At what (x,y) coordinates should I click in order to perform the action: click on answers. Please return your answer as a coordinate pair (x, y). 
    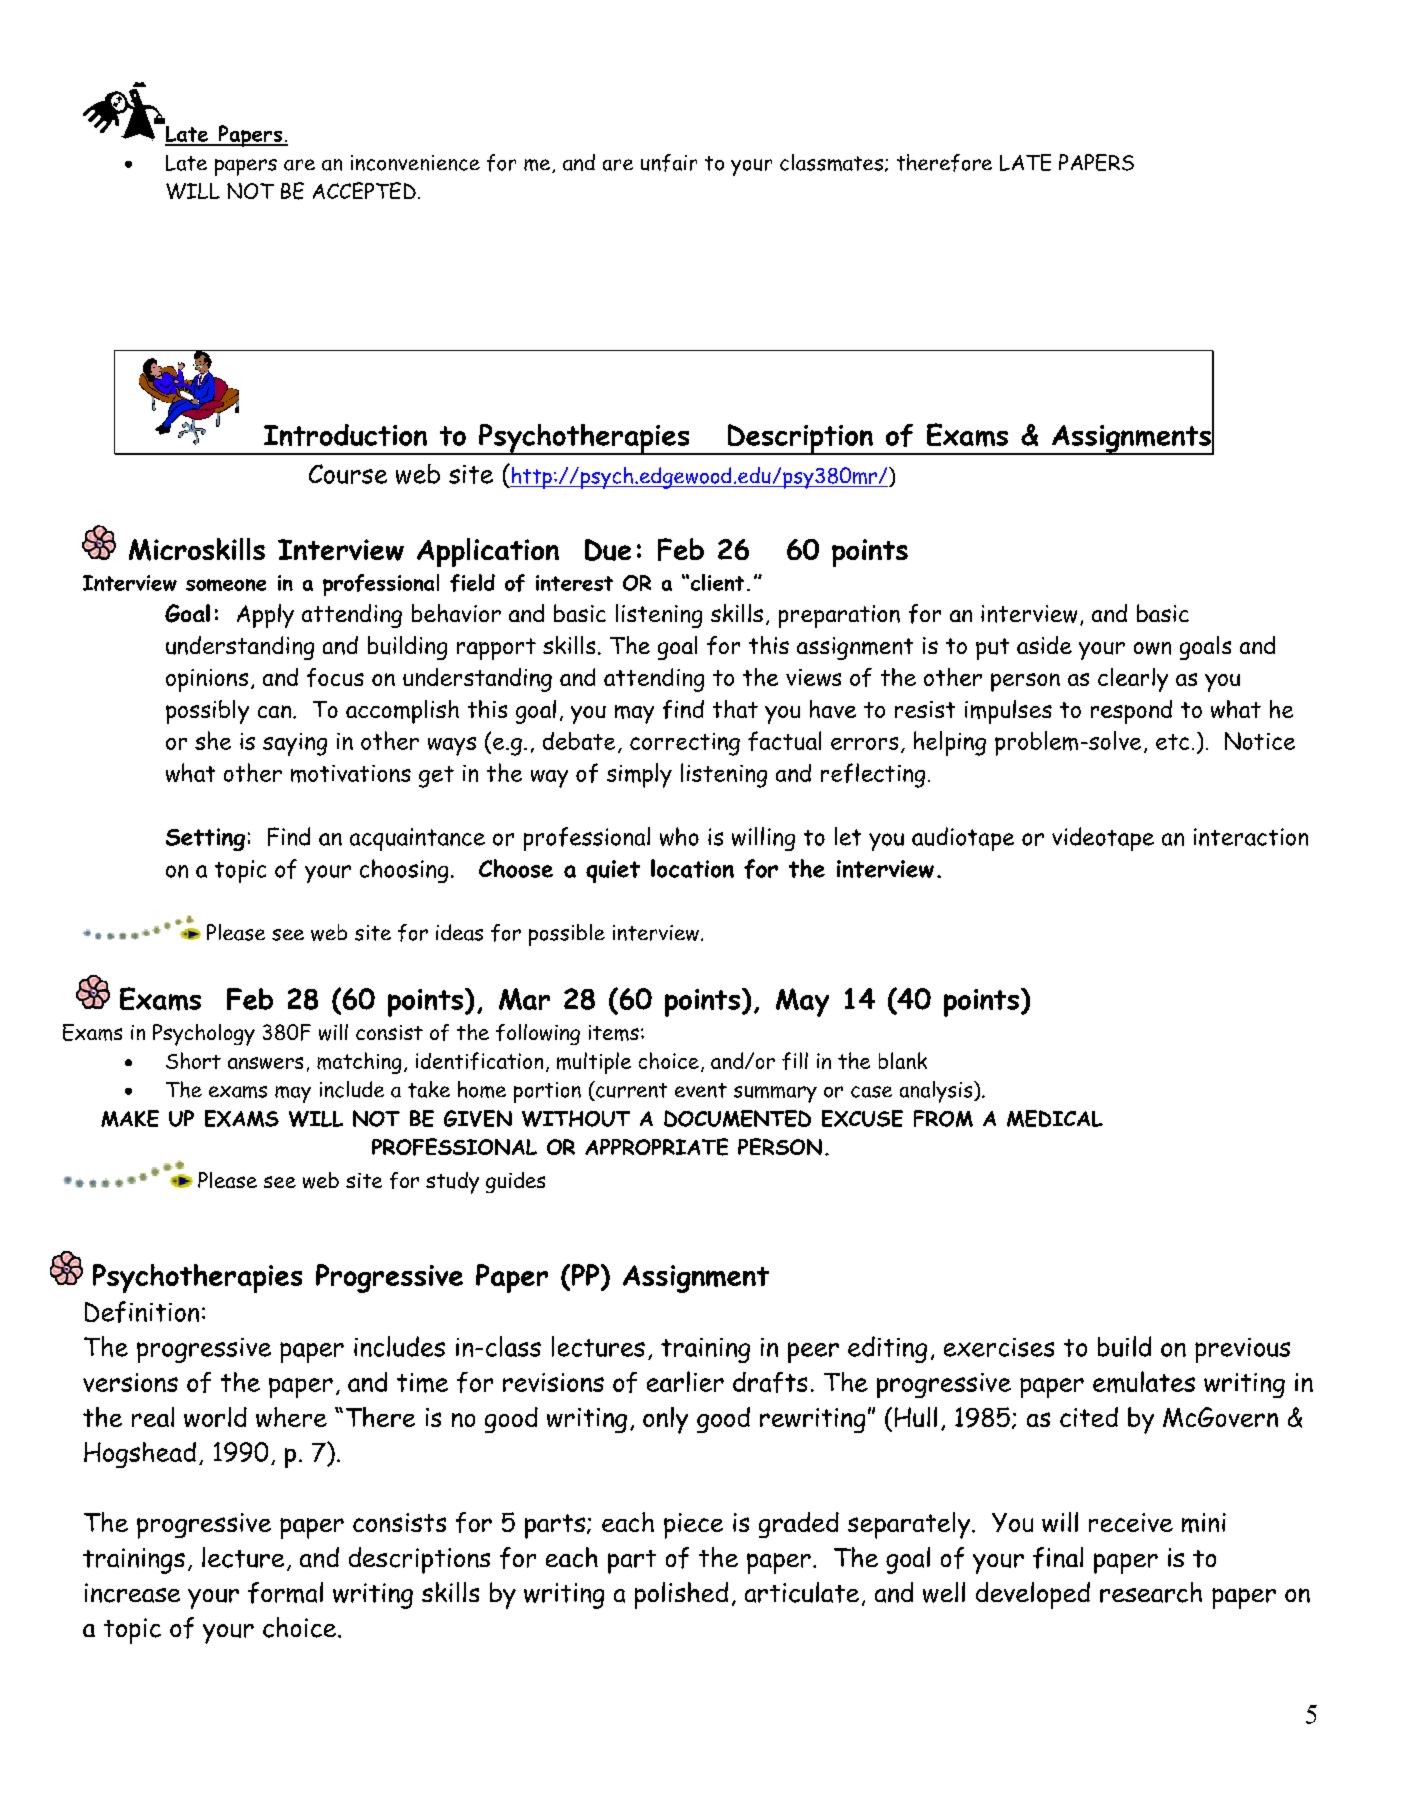
    Looking at the image, I should click on (265, 1063).
